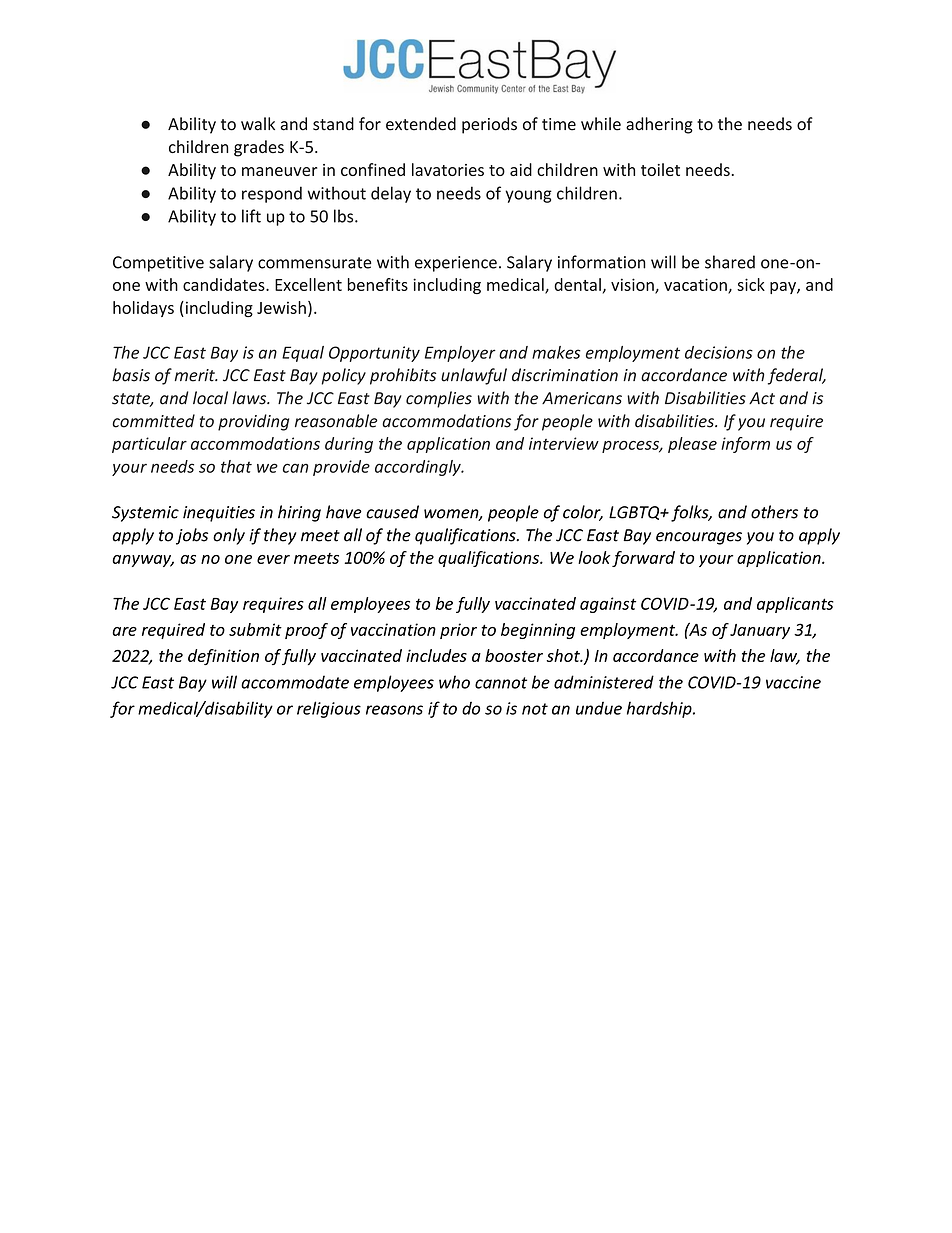 The width and height of the document is (952, 1233). I want to click on who, so click(454, 682).
